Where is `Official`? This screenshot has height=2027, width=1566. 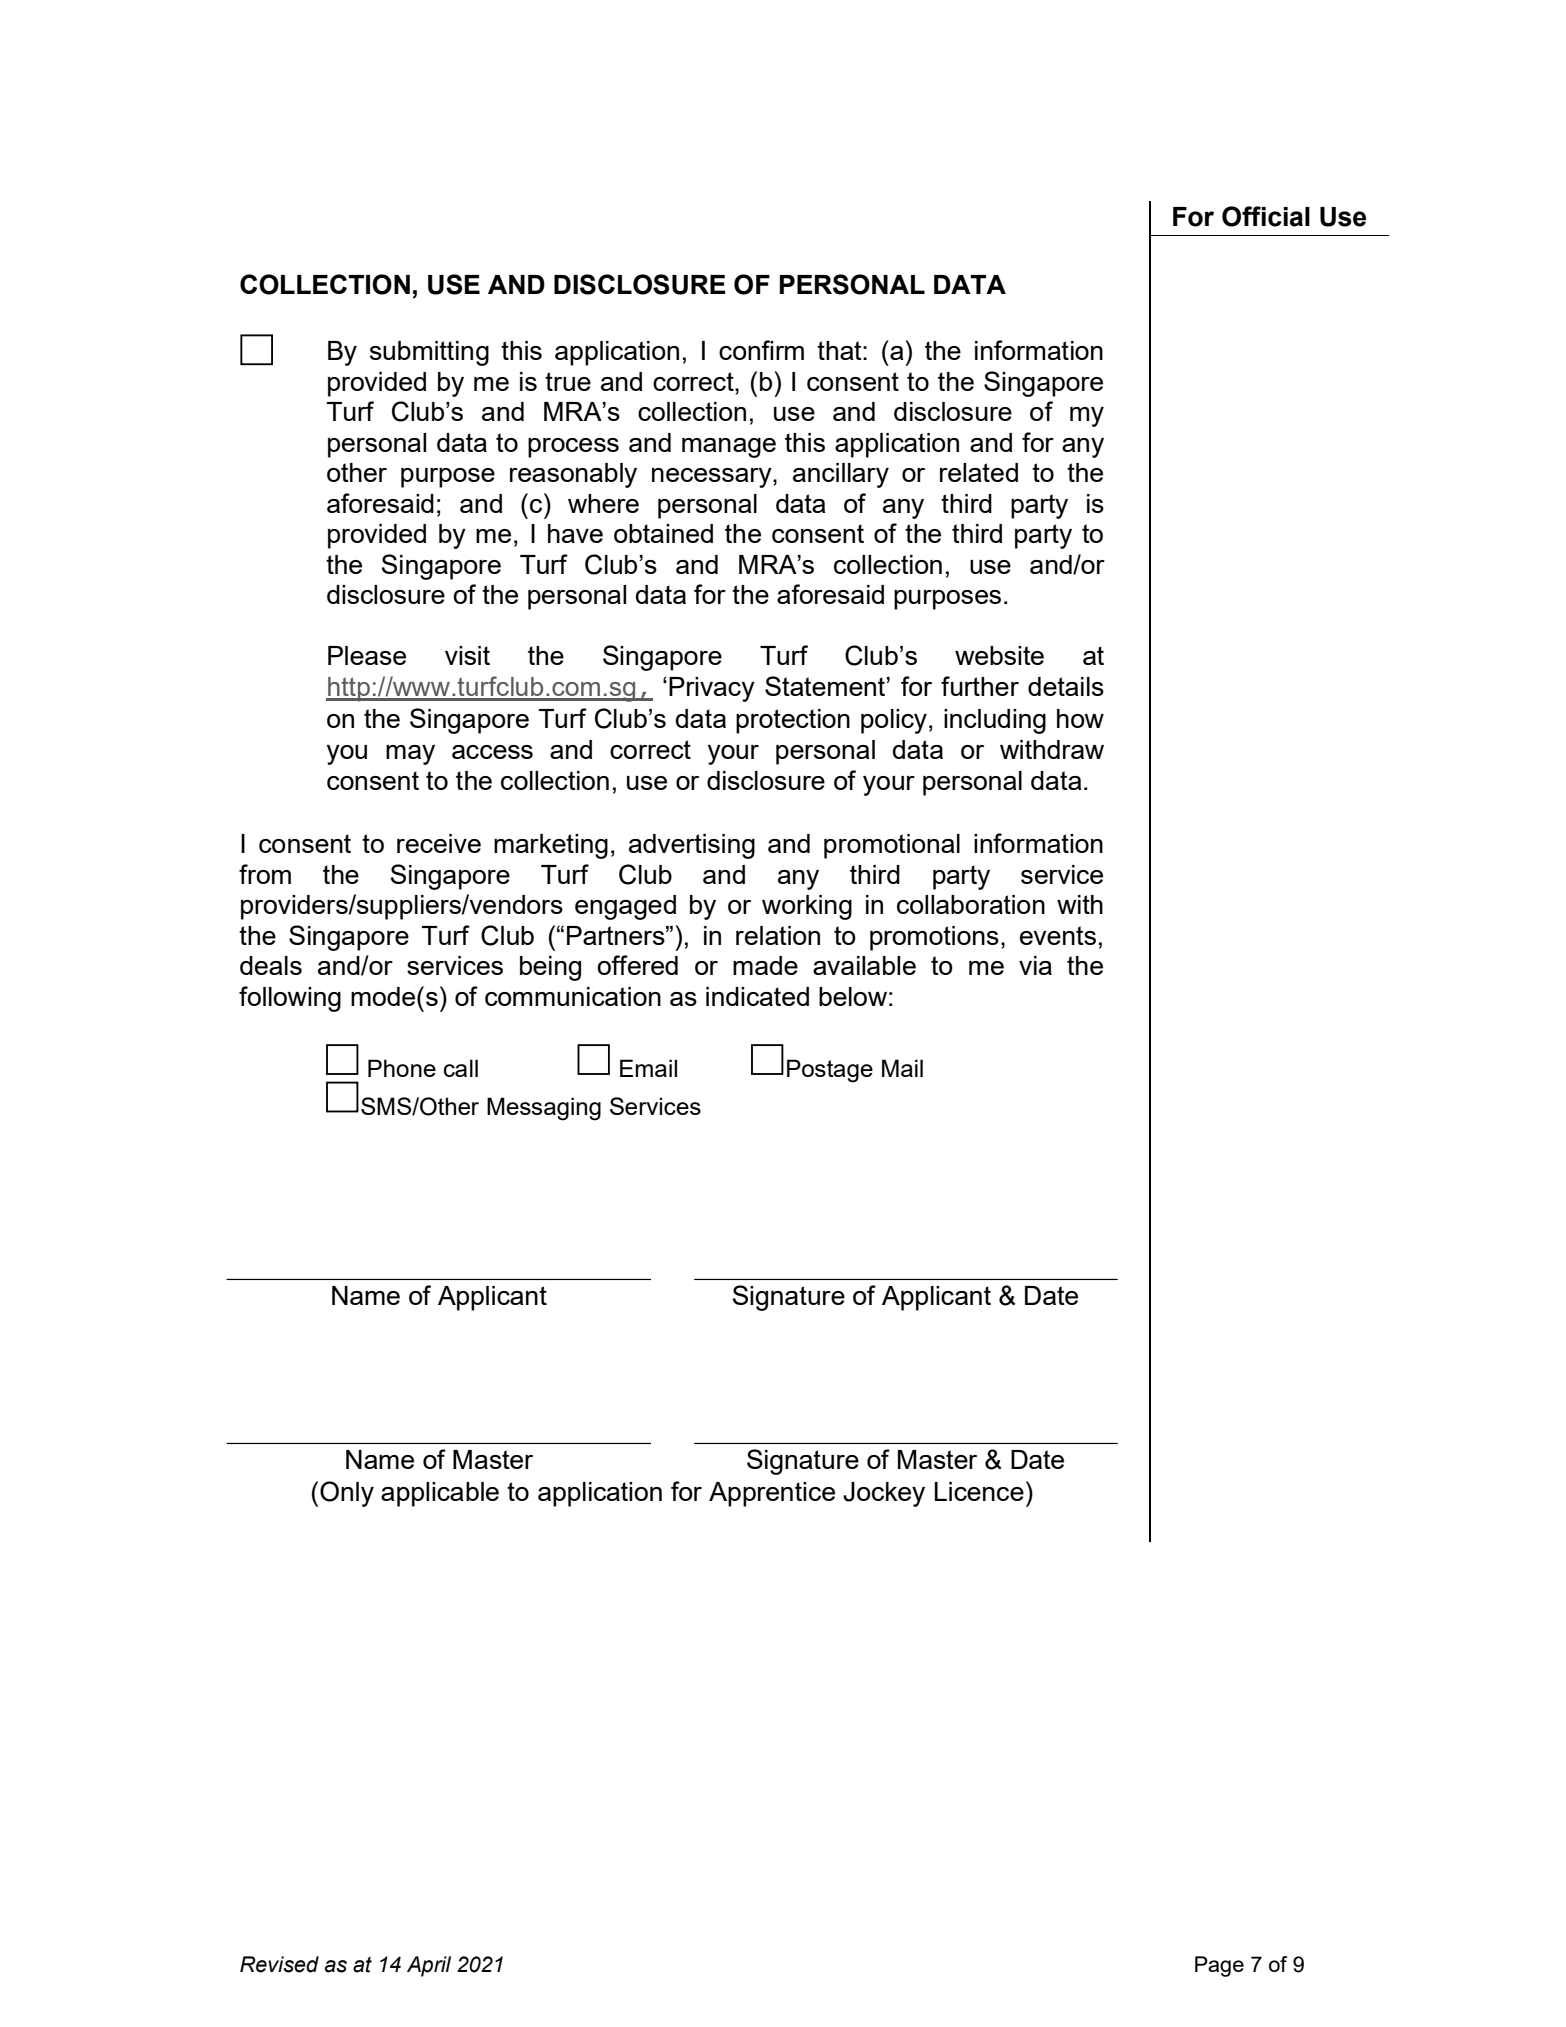
Official is located at coordinates (1266, 216).
